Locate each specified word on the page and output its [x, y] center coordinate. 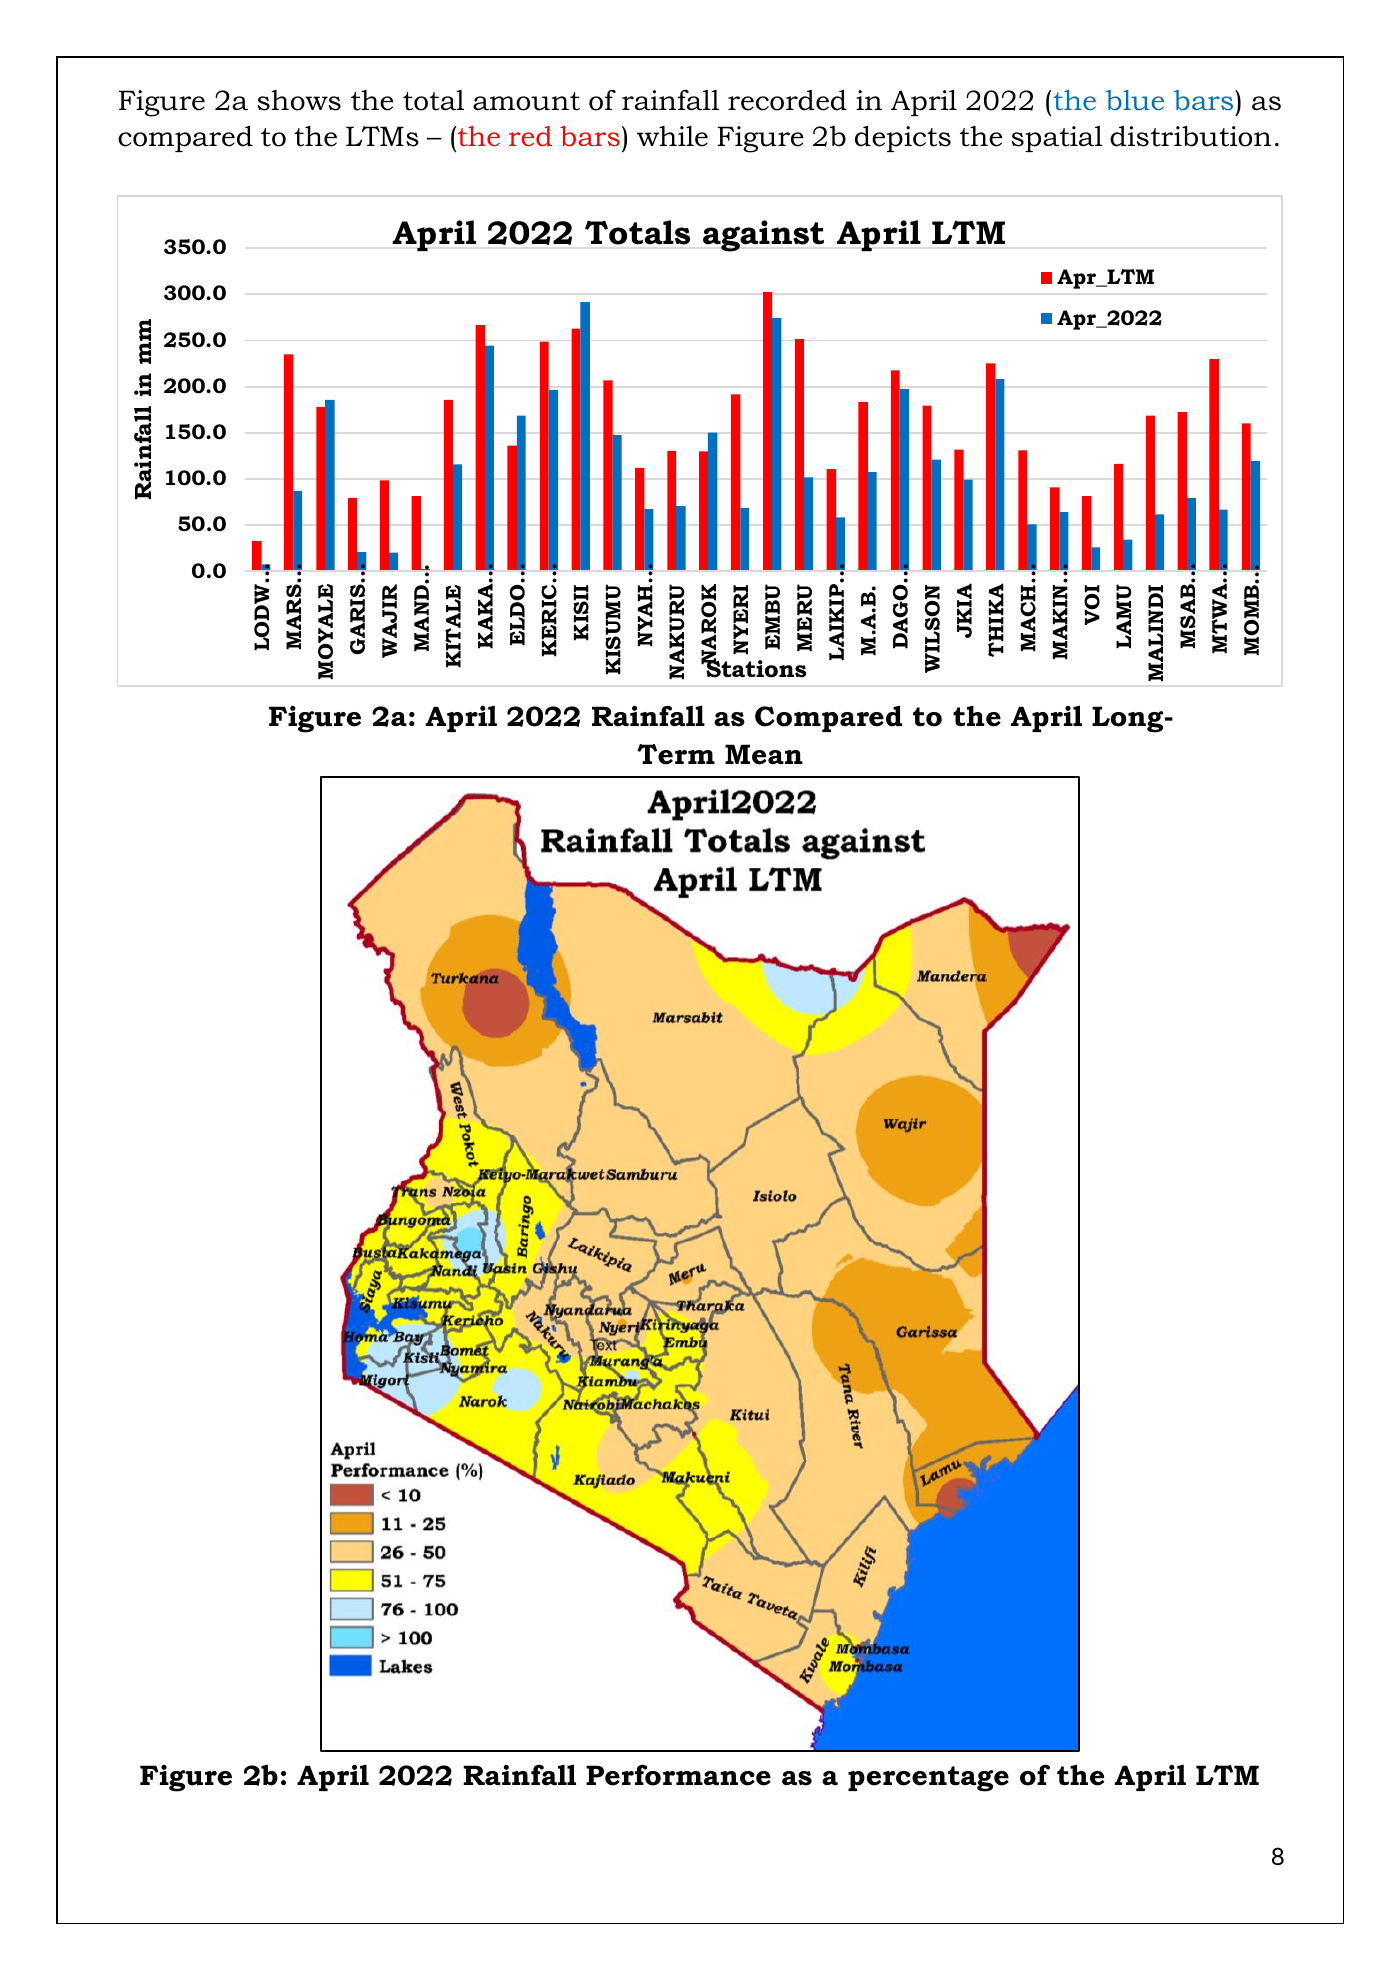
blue [1135, 100]
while [672, 136]
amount [526, 101]
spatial [1057, 139]
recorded [787, 100]
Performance [678, 1775]
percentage [928, 1779]
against [763, 236]
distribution [1190, 136]
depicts [903, 138]
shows [299, 100]
